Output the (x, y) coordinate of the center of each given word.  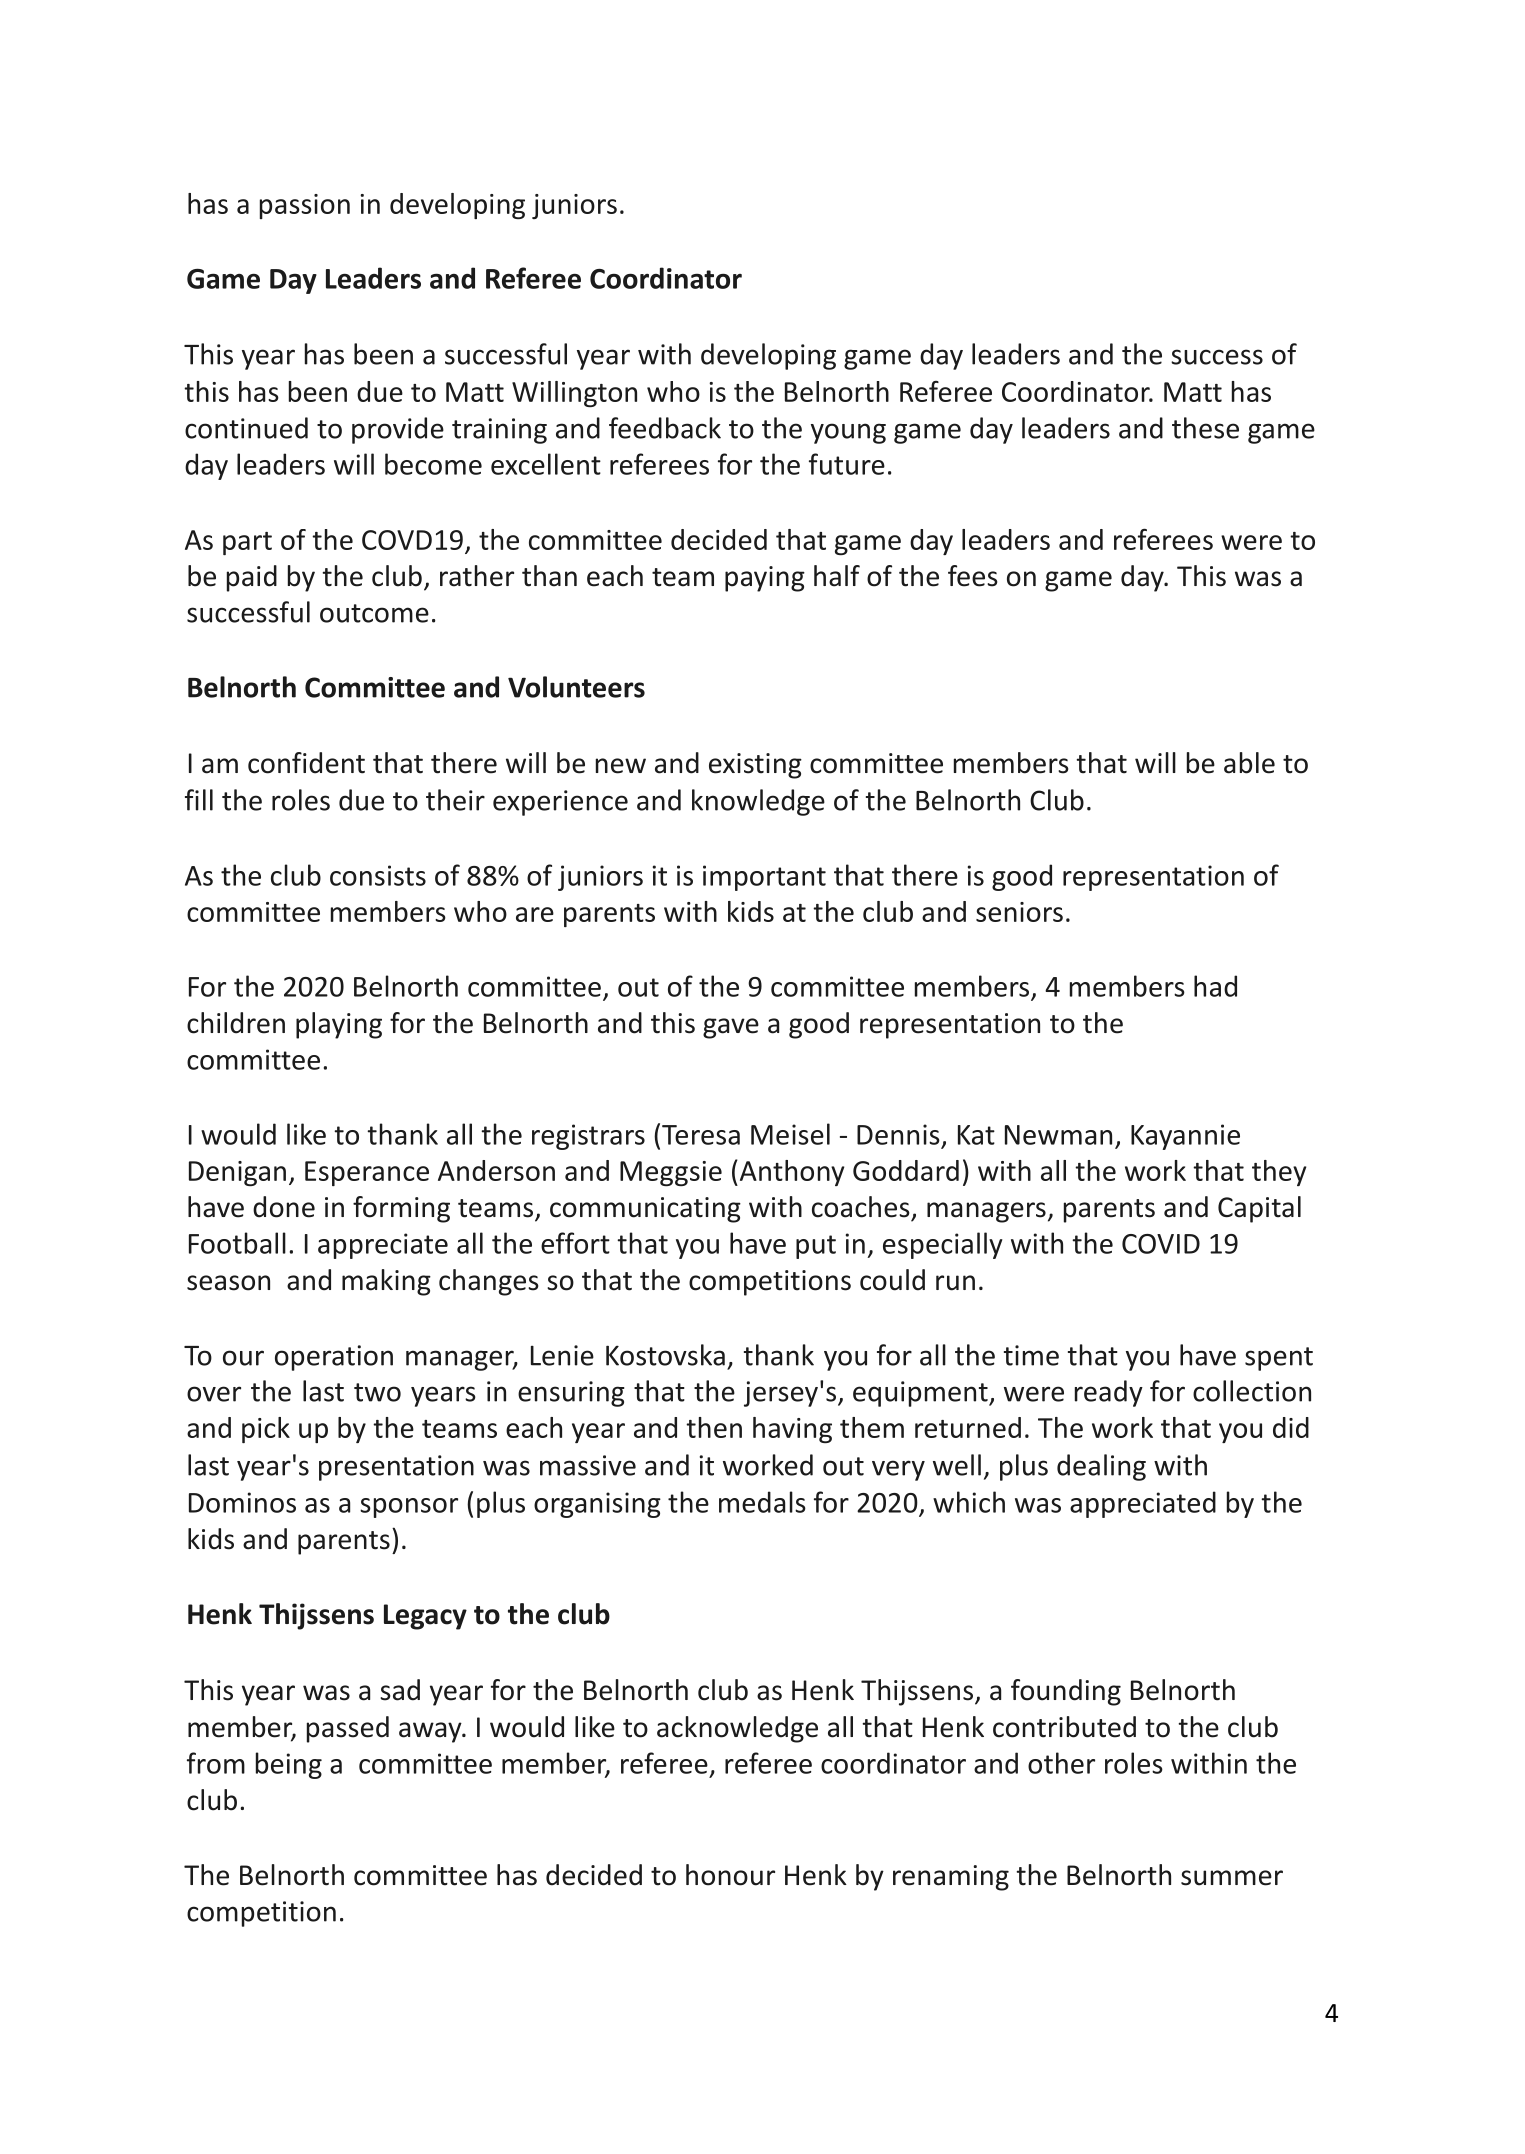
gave (731, 1028)
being (289, 1765)
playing (339, 1025)
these (1205, 428)
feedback (665, 428)
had (1215, 986)
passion (305, 206)
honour (730, 1875)
